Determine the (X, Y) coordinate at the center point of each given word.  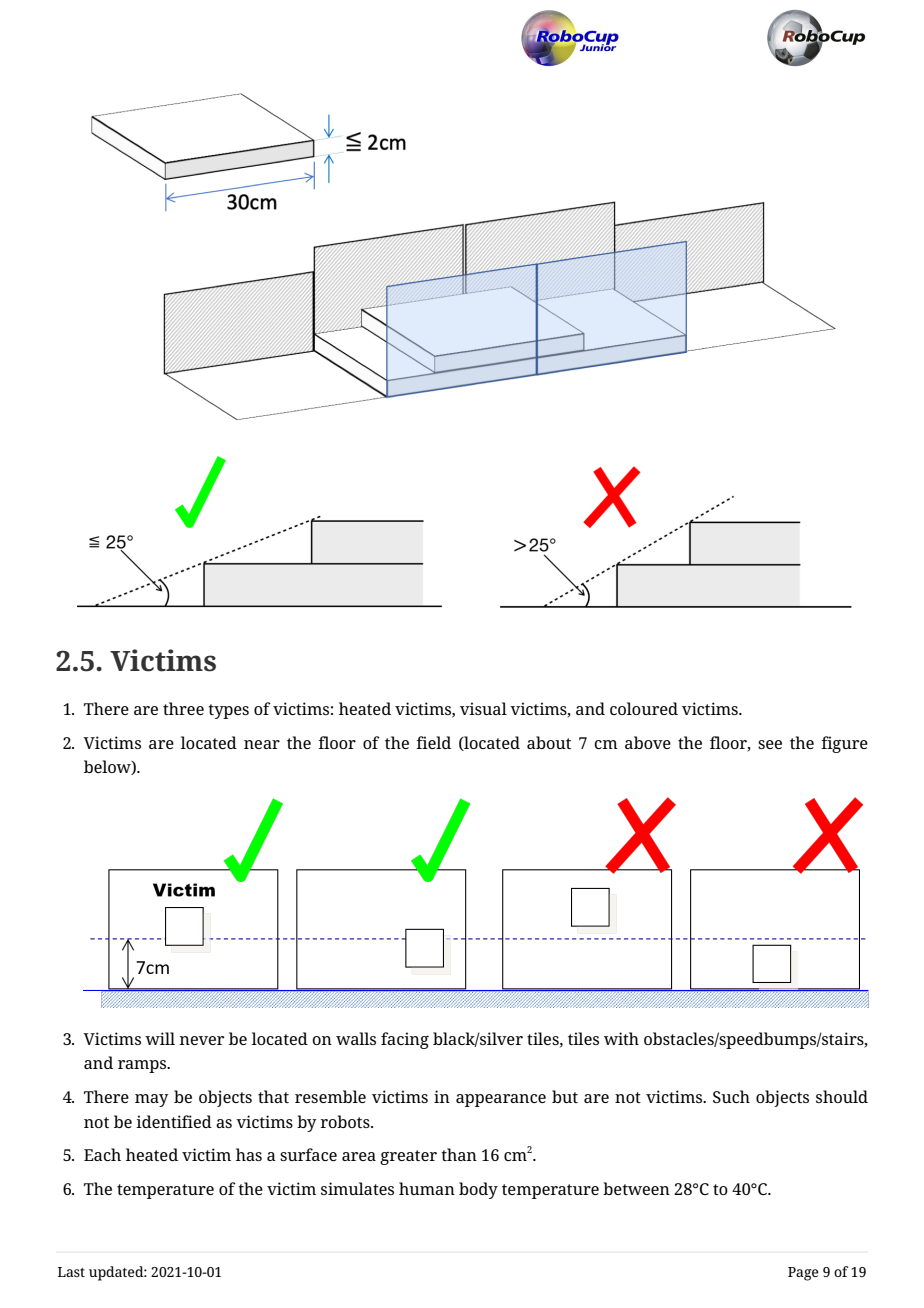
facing (405, 1040)
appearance (501, 1100)
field (433, 742)
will (160, 1038)
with (621, 1038)
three (183, 708)
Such (731, 1096)
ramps (143, 1066)
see (770, 744)
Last (71, 1272)
